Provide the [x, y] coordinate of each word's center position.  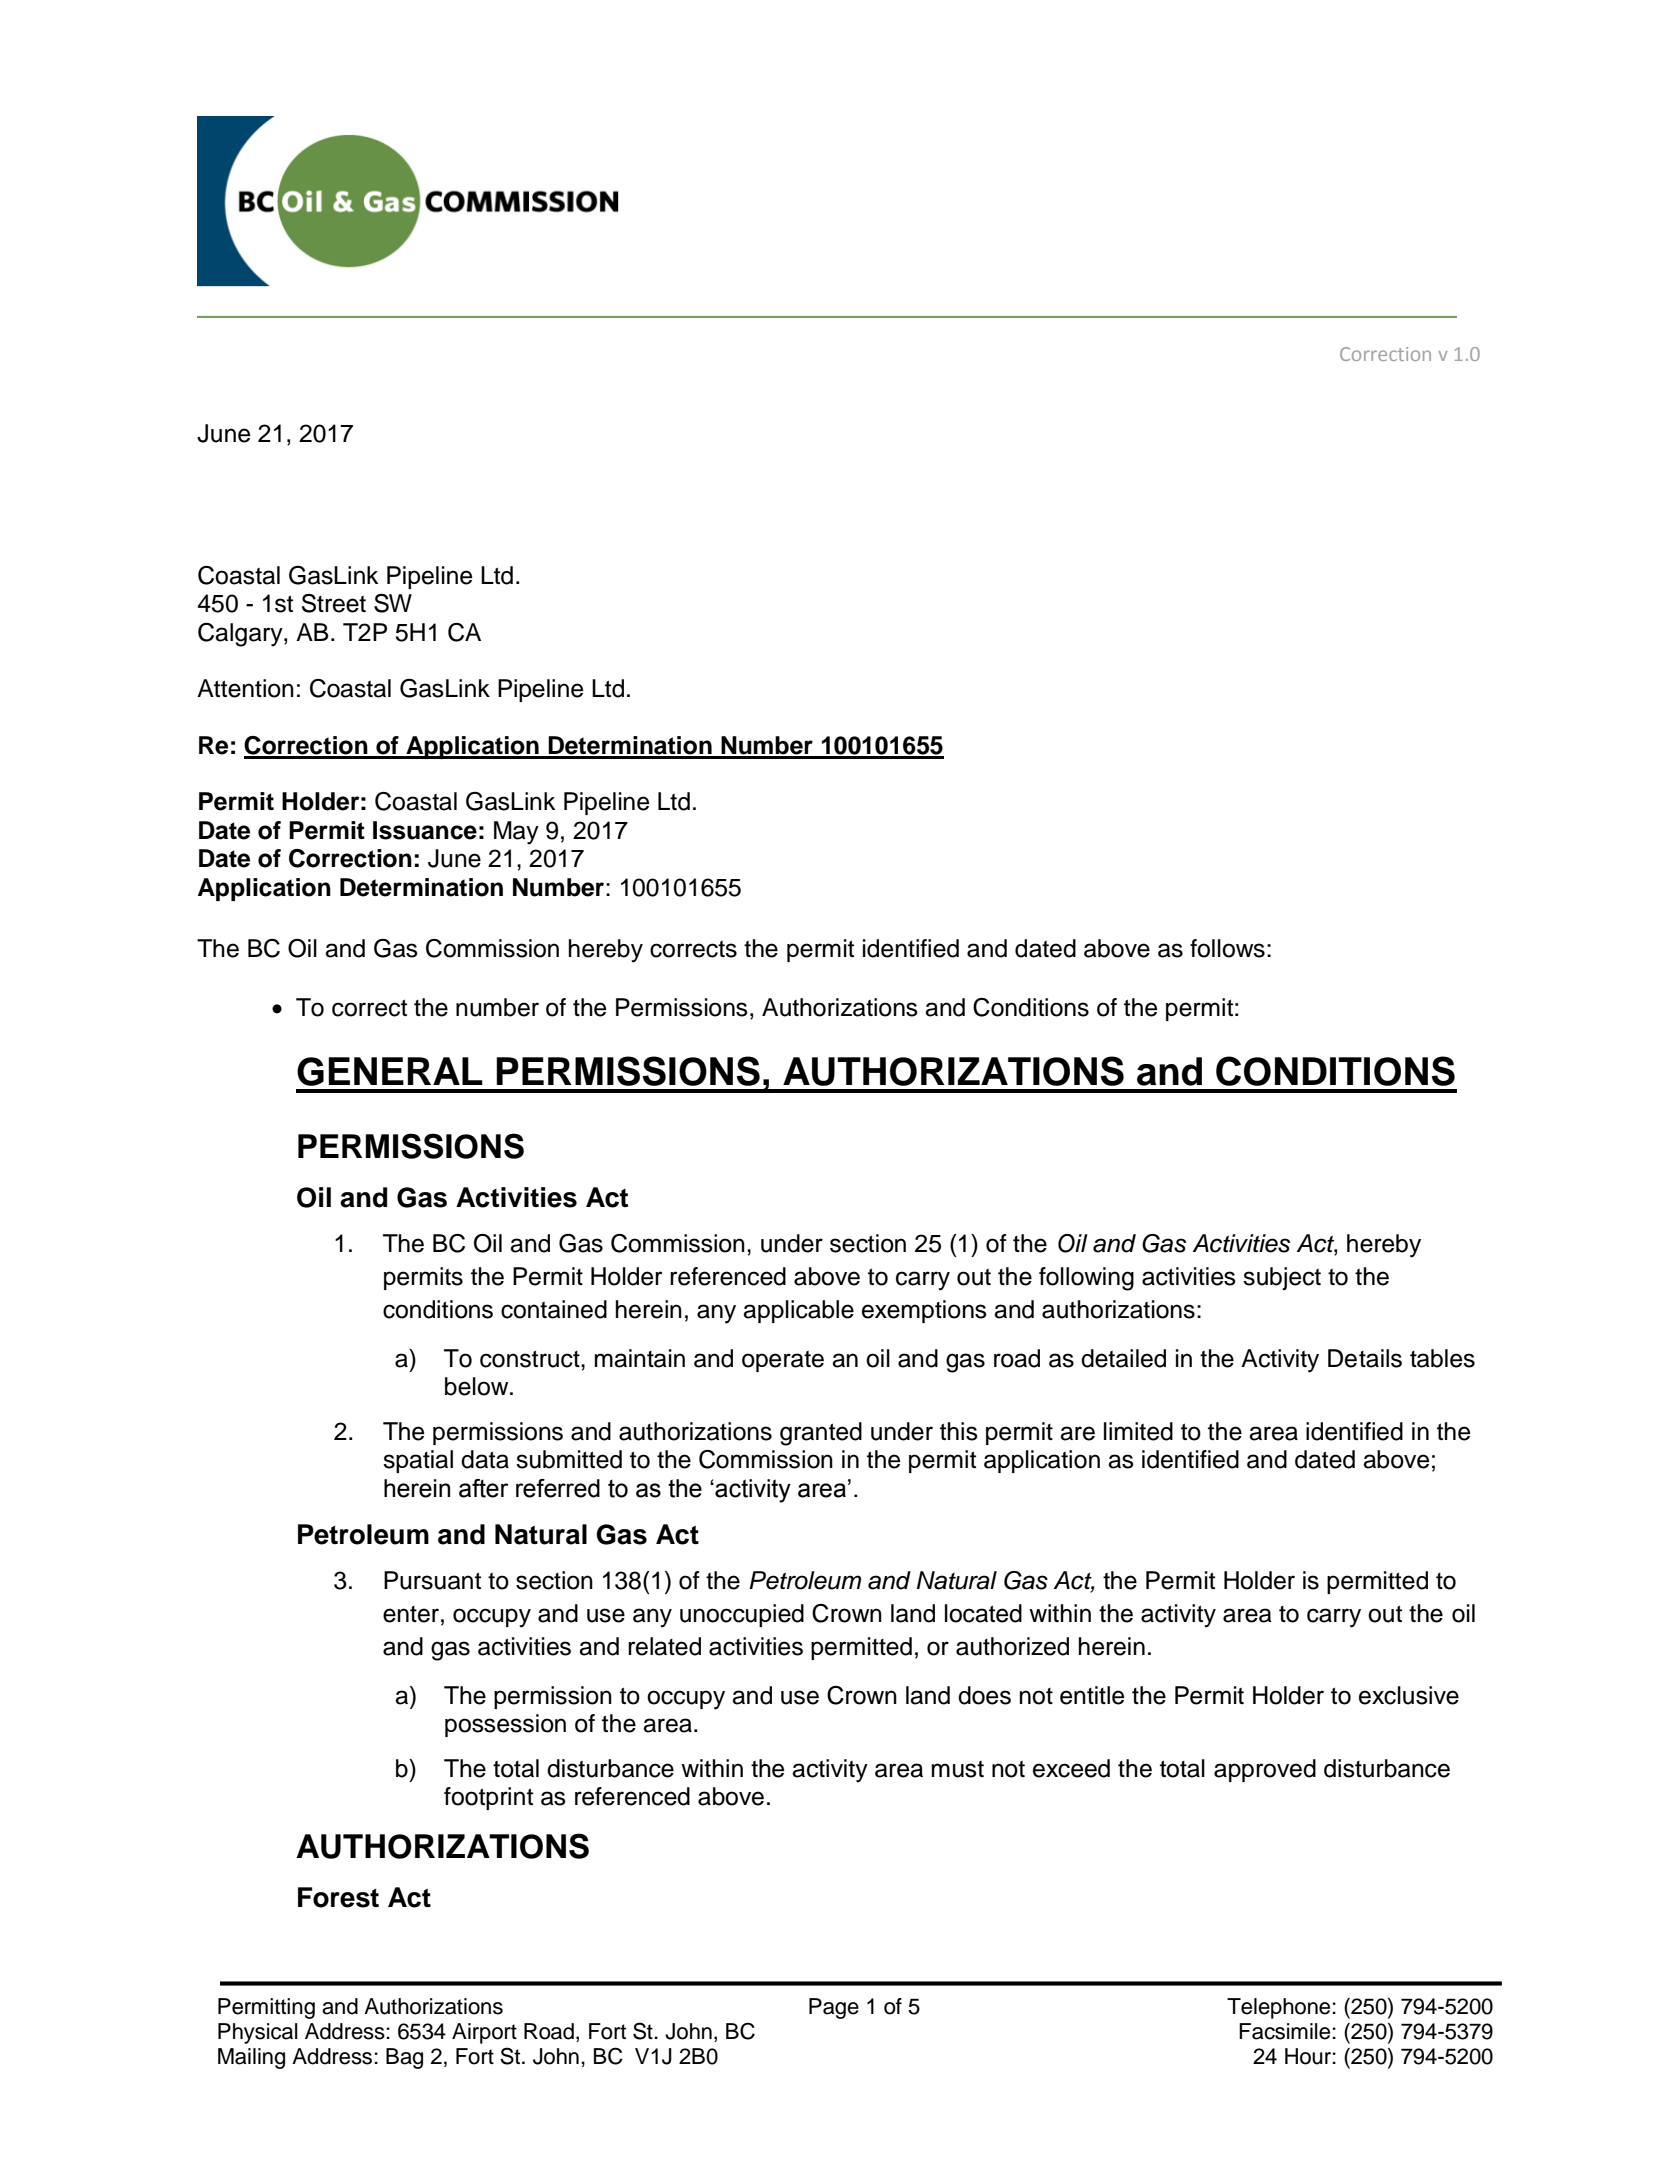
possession [505, 1725]
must [958, 1769]
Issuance [425, 830]
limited [1138, 1431]
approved [1265, 1770]
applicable [798, 1311]
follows [1227, 948]
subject [1282, 1278]
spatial [418, 1461]
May [516, 833]
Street [334, 603]
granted [821, 1434]
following [1086, 1279]
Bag [404, 2058]
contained [554, 1309]
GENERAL [390, 1071]
